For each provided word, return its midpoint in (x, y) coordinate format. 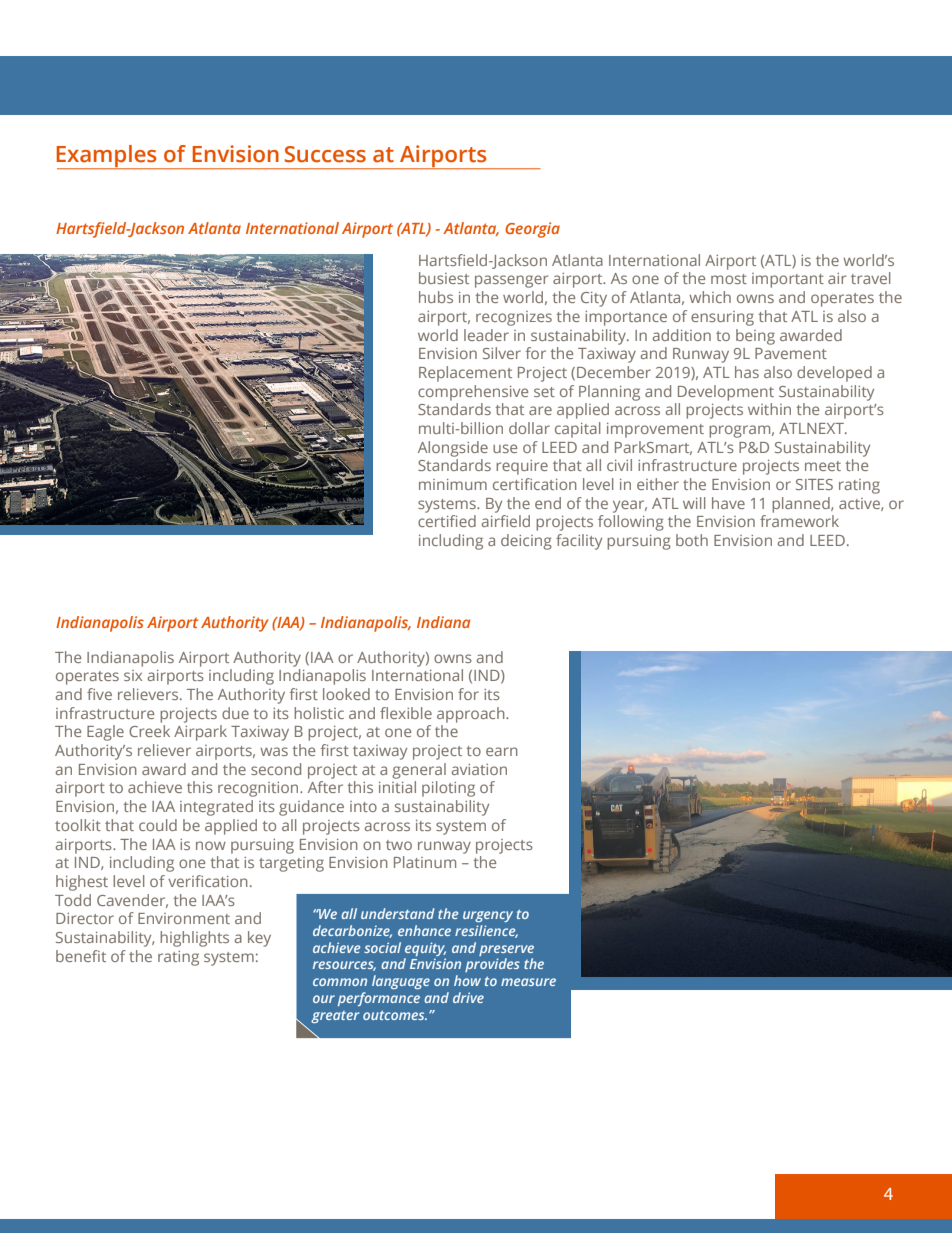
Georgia (532, 230)
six (133, 675)
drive (468, 997)
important (788, 280)
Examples (108, 157)
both (692, 540)
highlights (194, 939)
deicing (526, 542)
